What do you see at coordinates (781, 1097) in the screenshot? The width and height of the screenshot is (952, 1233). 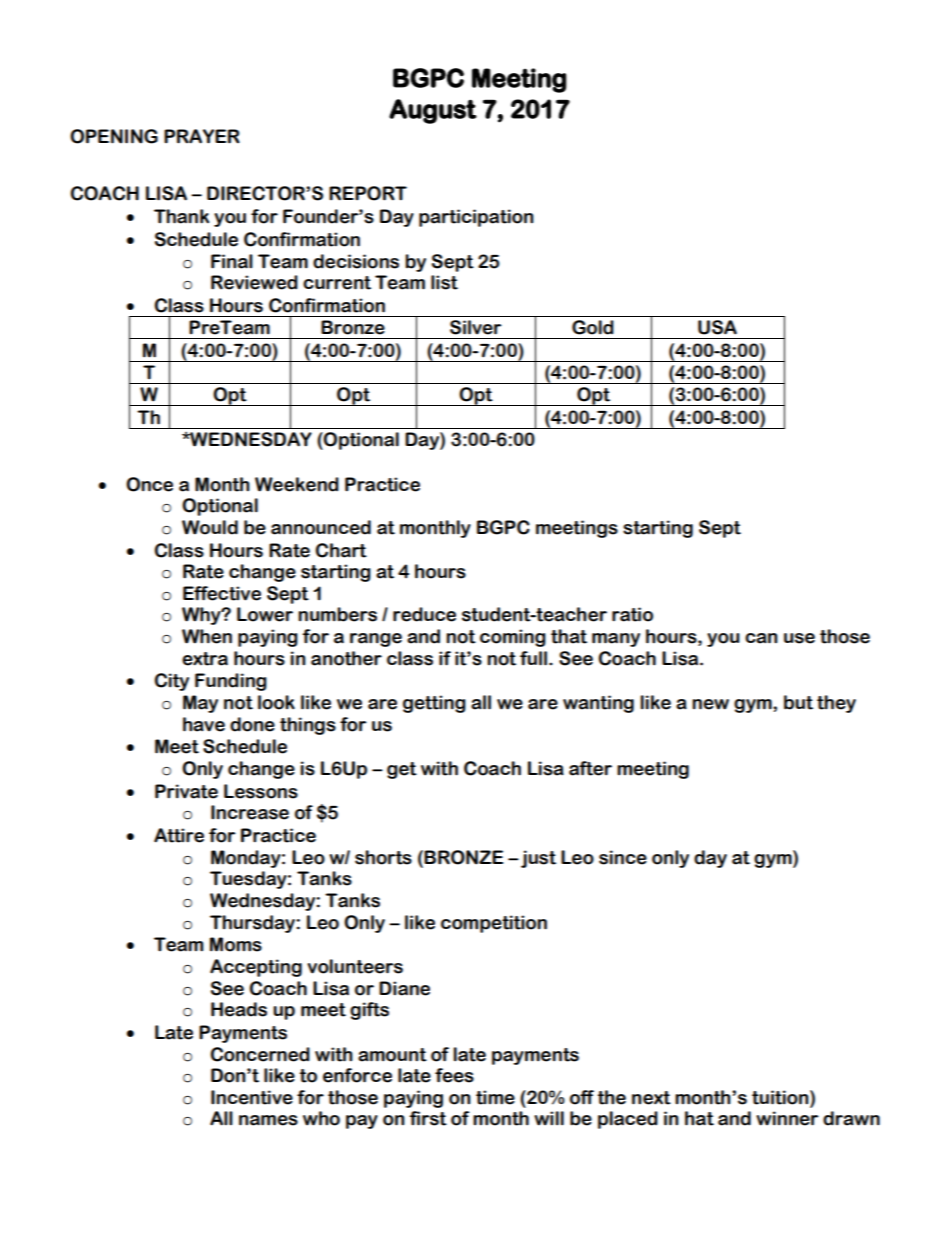 I see `tuition` at bounding box center [781, 1097].
